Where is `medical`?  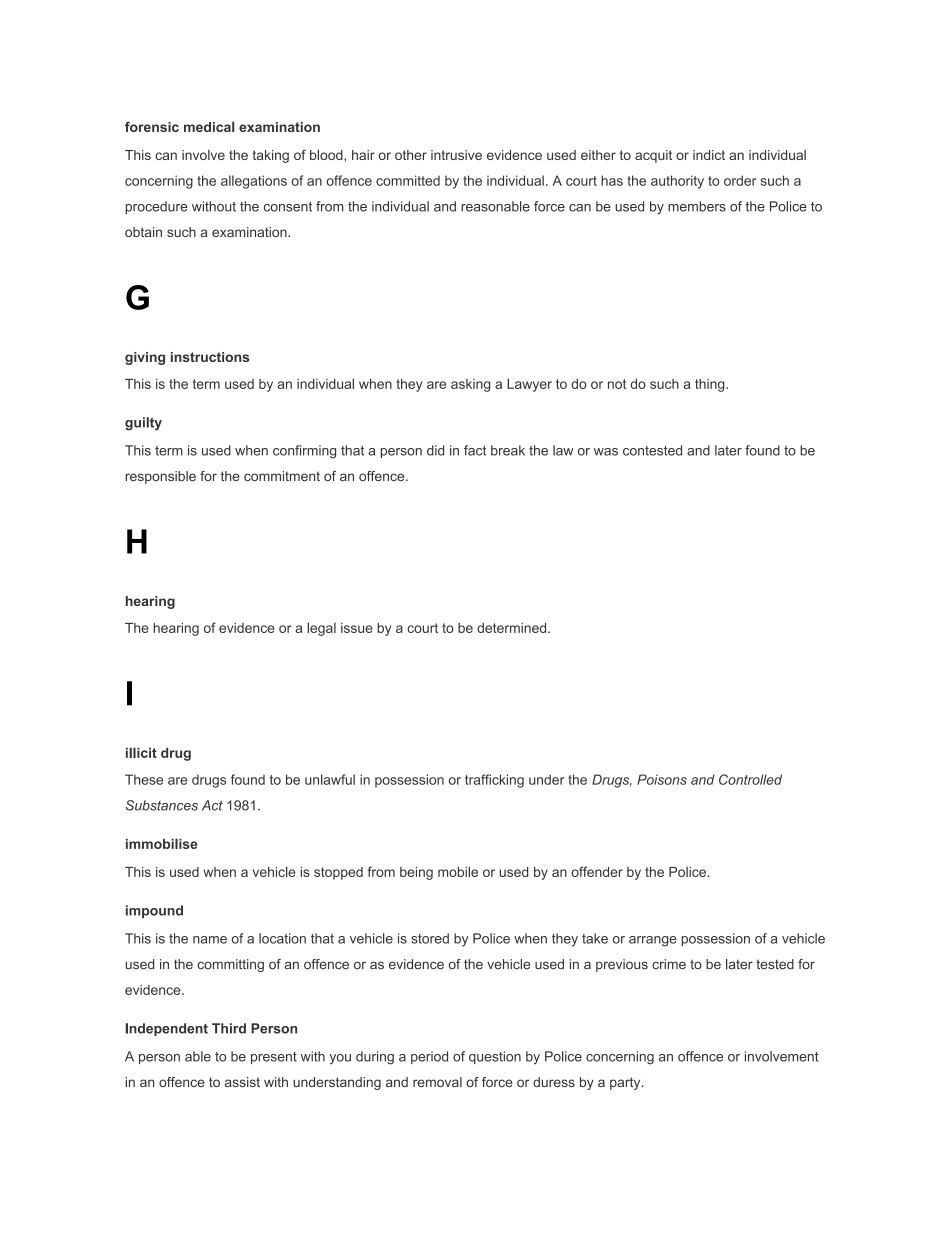 medical is located at coordinates (209, 126).
